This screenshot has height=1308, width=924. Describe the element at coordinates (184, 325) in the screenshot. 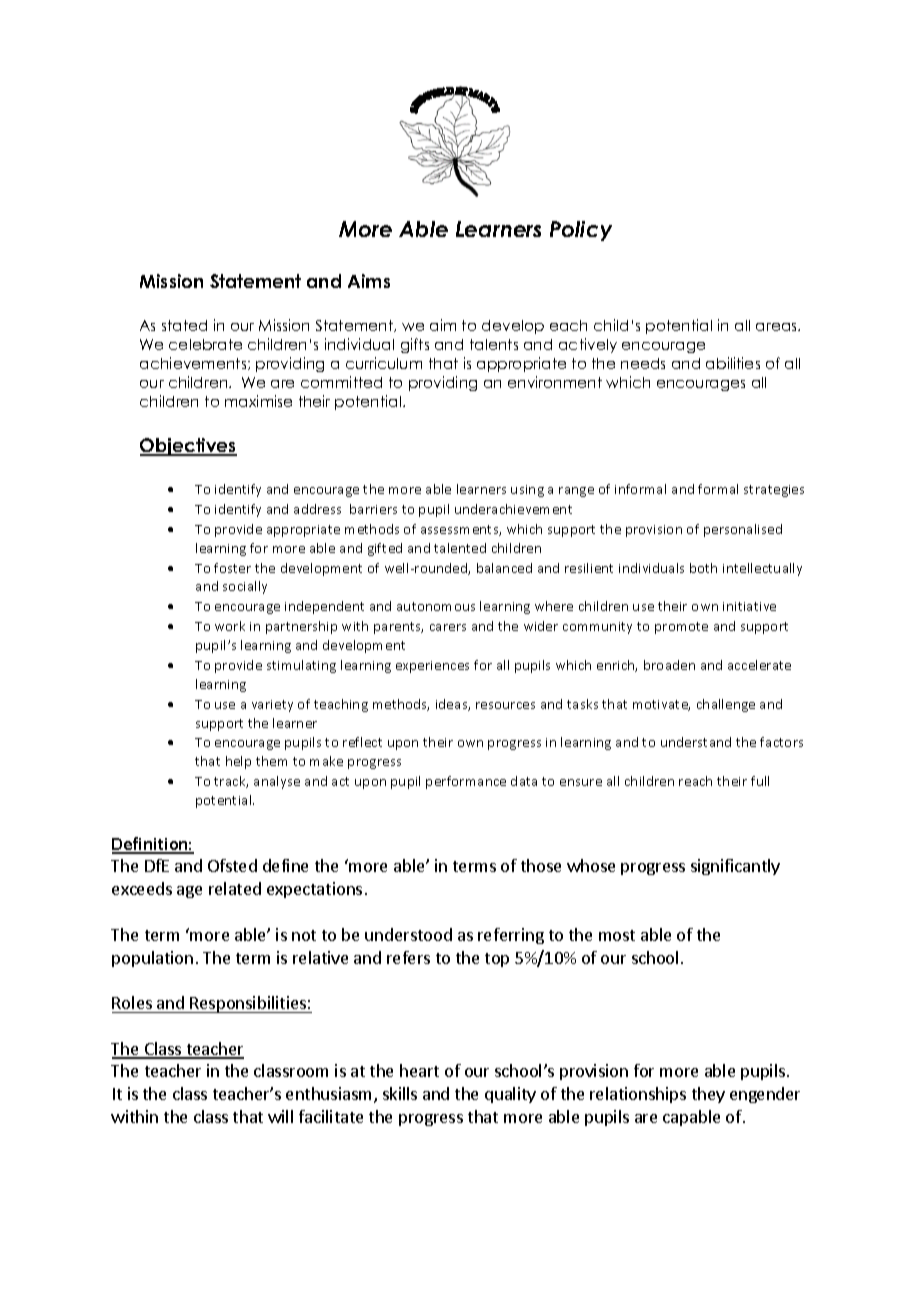

I see `stated` at that location.
